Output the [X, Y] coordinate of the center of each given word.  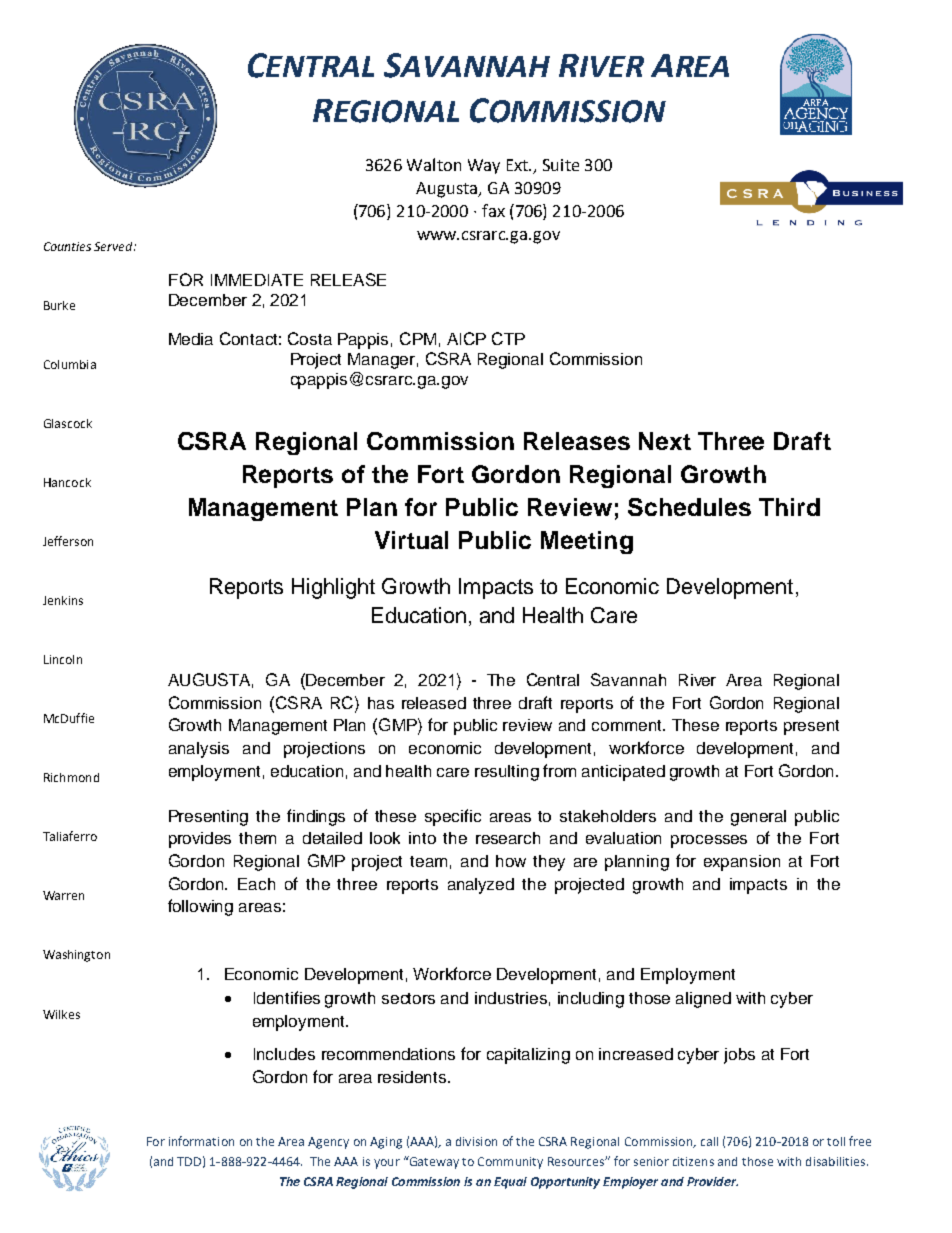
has [381, 703]
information [201, 1141]
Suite [561, 165]
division [476, 1141]
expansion [742, 863]
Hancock [67, 482]
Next [665, 441]
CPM [418, 338]
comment [628, 725]
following [200, 907]
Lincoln [63, 659]
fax [493, 210]
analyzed [481, 886]
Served [114, 246]
